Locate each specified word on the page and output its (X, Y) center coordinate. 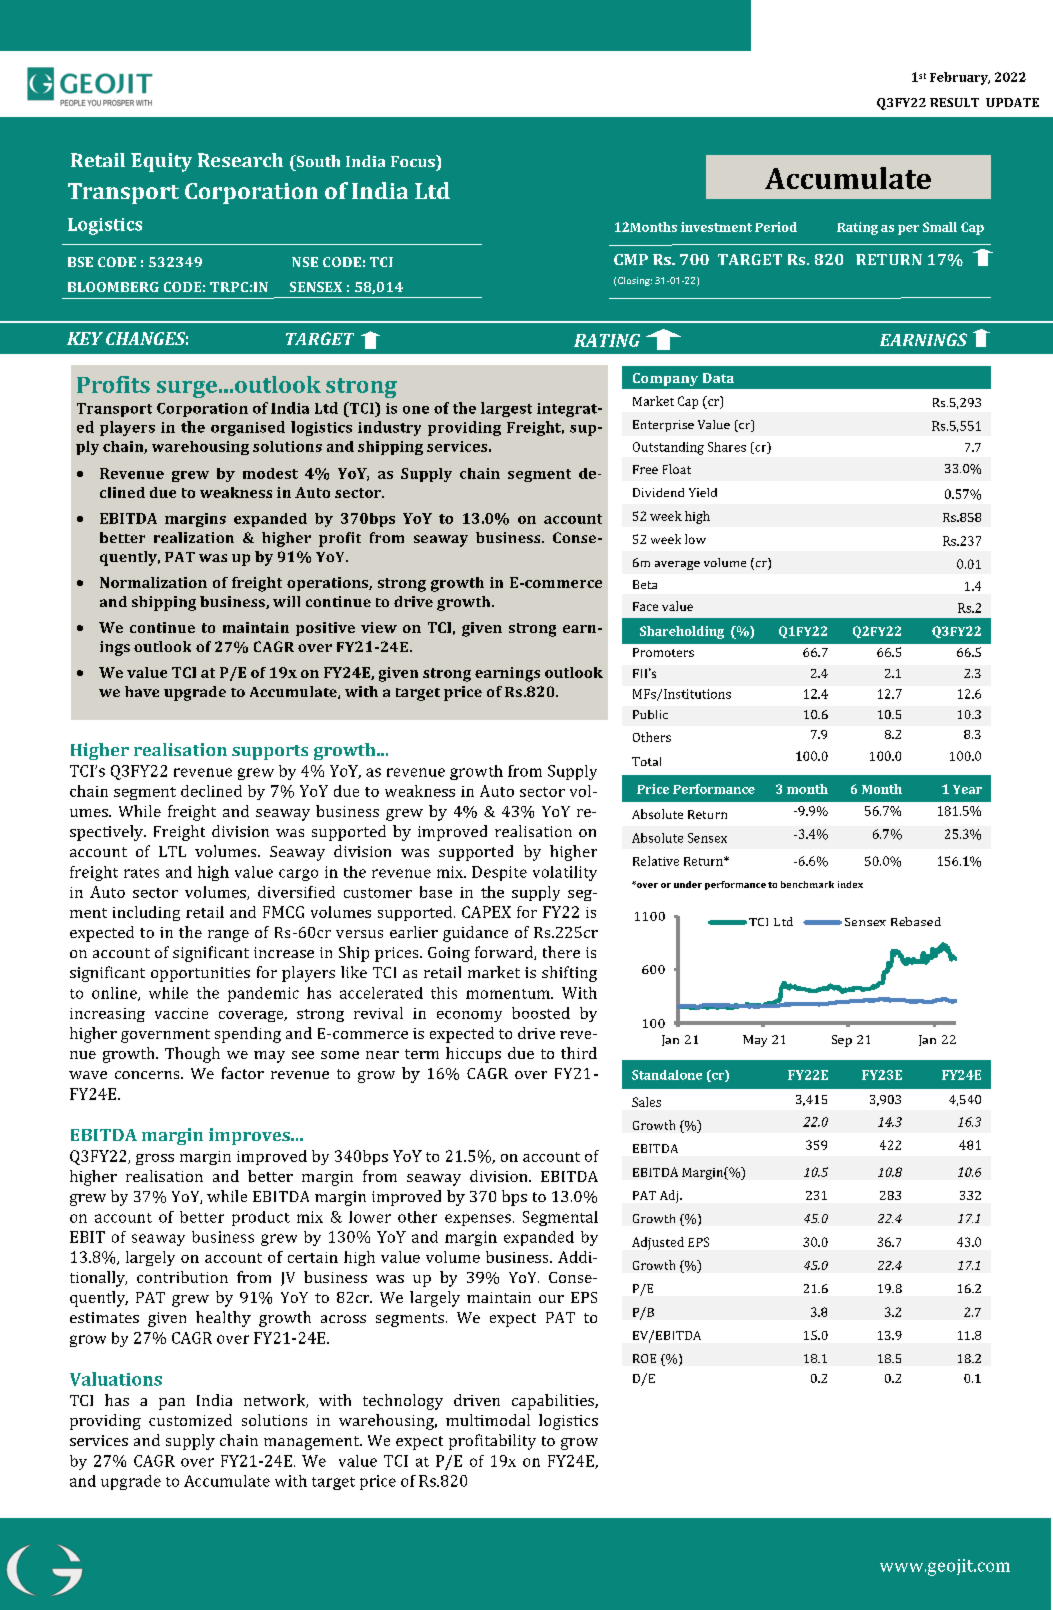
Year (967, 789)
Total (646, 761)
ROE (644, 1358)
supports (270, 752)
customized (190, 1420)
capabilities (554, 1402)
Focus (414, 161)
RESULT (954, 102)
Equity (161, 162)
